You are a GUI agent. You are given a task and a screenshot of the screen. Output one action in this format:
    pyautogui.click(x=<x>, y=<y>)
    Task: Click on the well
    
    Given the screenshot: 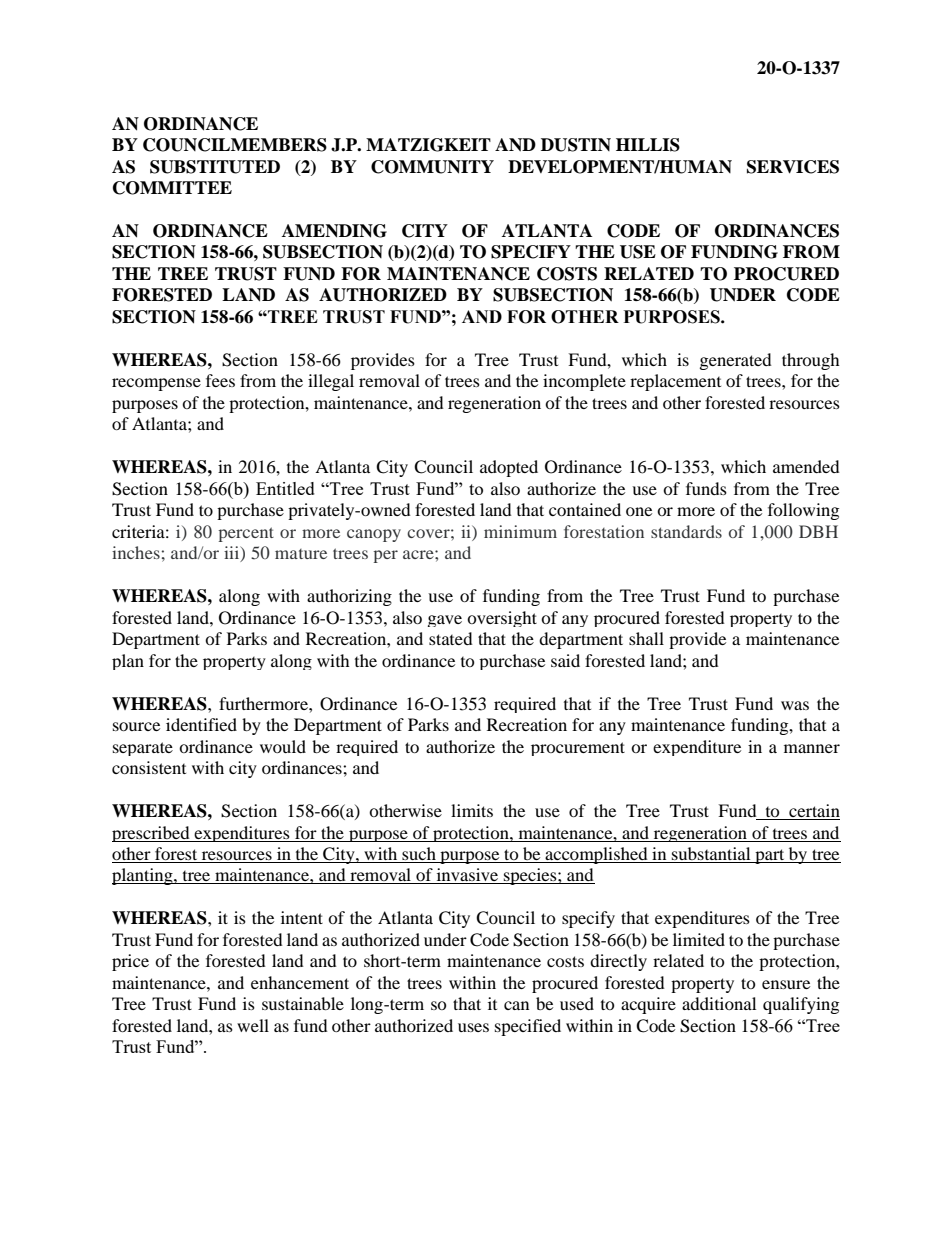 What is the action you would take?
    pyautogui.click(x=253, y=1025)
